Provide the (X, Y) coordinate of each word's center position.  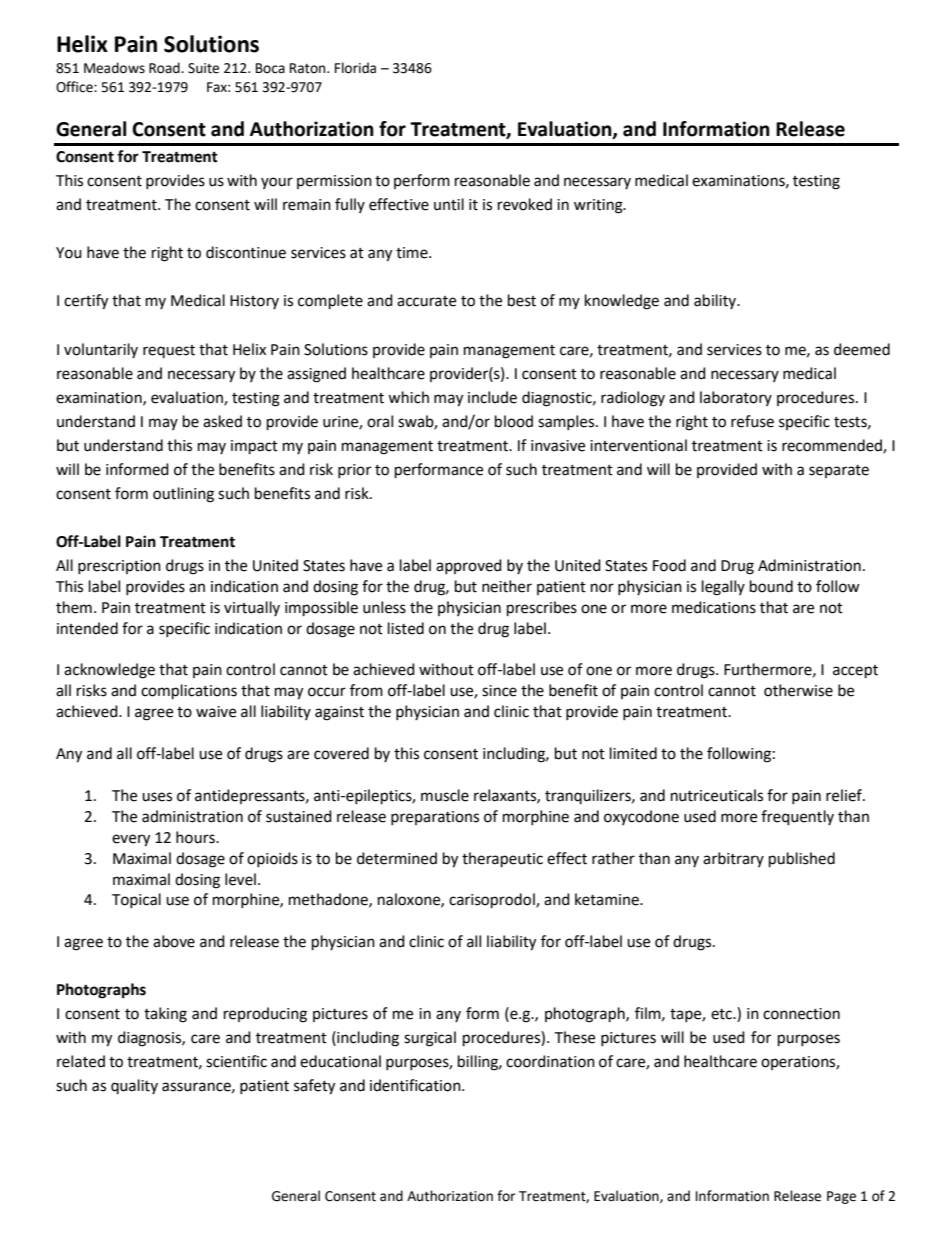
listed (406, 628)
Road (165, 68)
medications (714, 607)
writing (599, 206)
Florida (355, 68)
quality (134, 1086)
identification (416, 1085)
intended (87, 628)
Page (841, 1197)
